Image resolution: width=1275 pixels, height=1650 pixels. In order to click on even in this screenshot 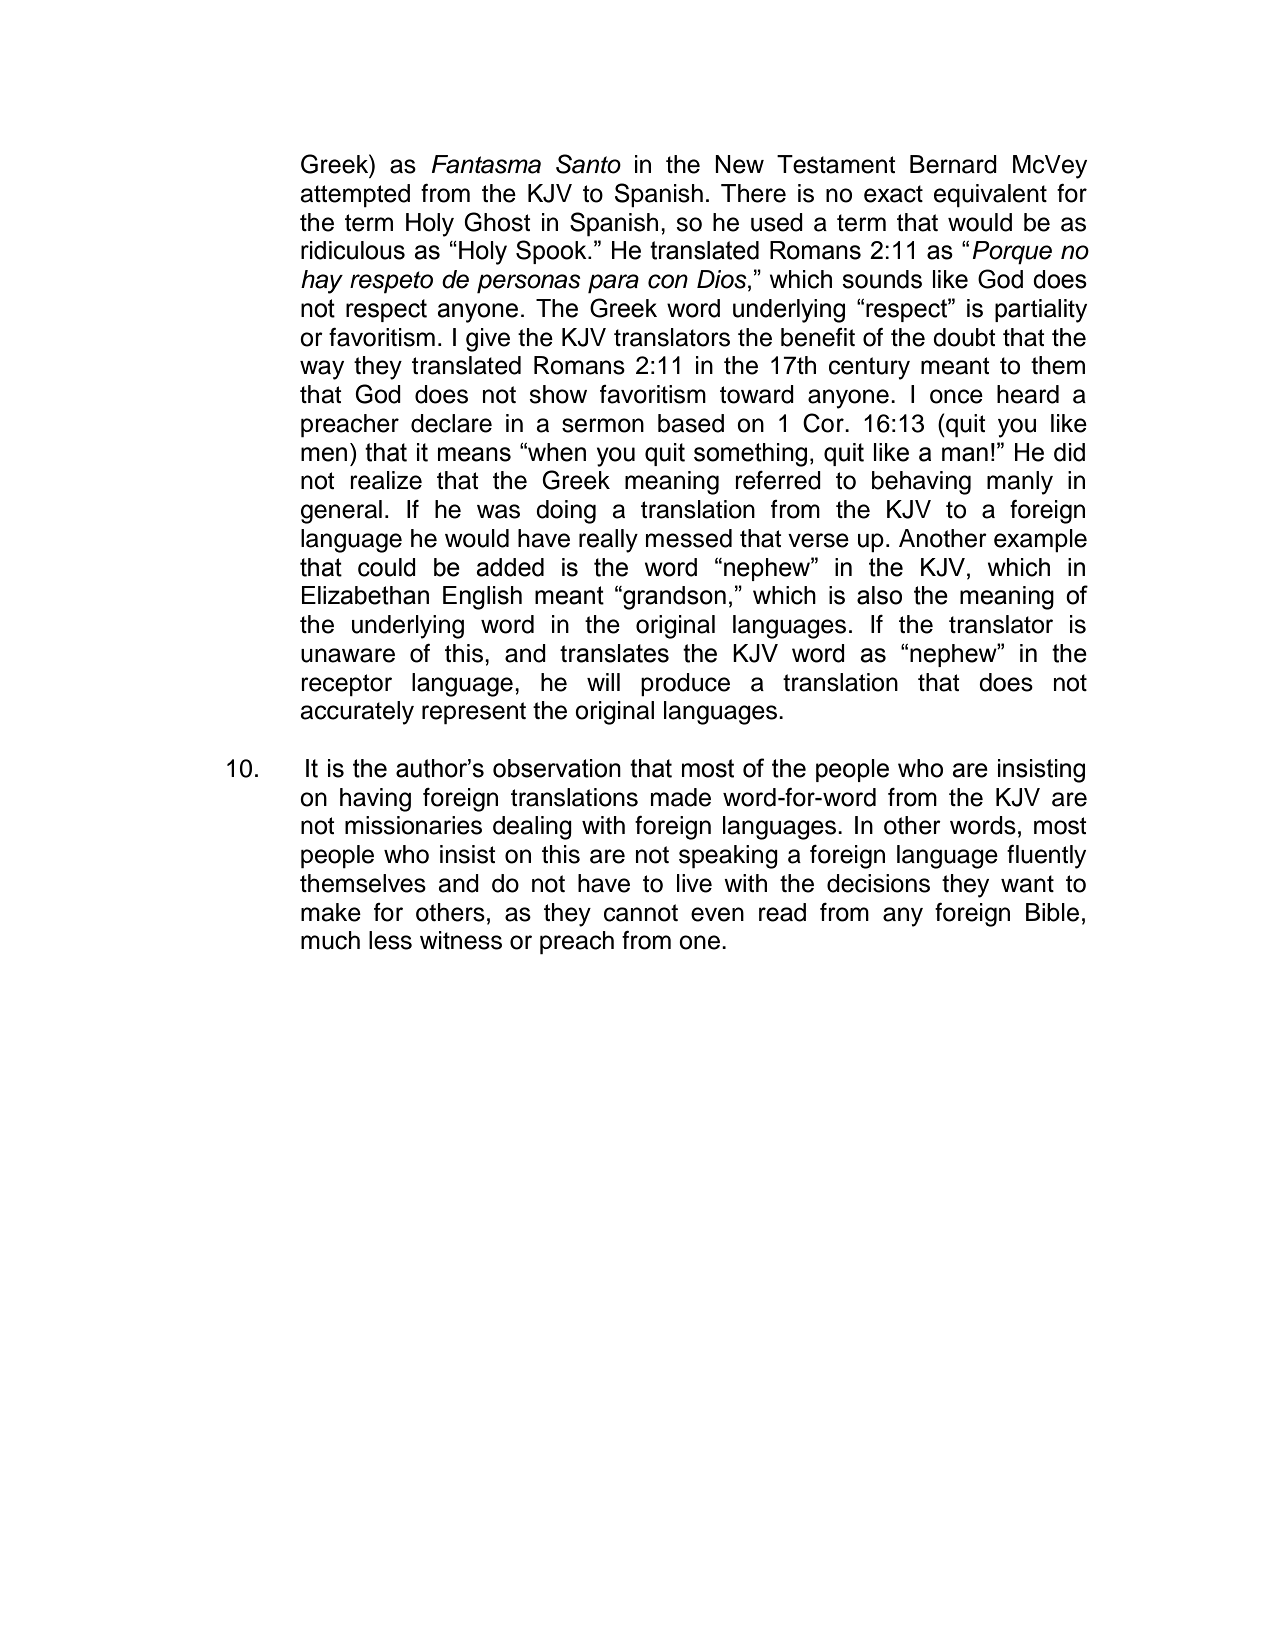, I will do `click(717, 914)`.
